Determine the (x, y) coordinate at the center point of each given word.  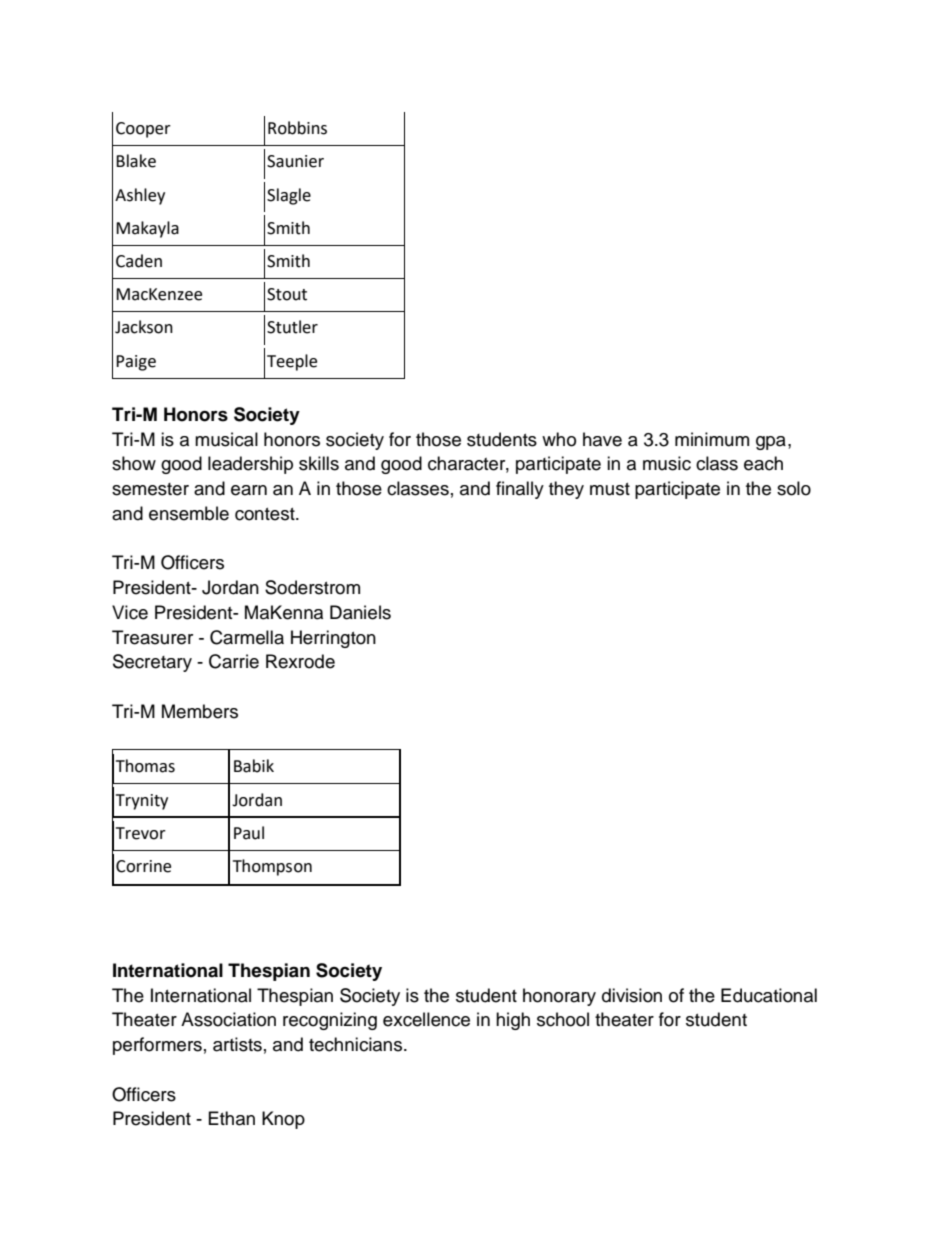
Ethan (232, 1118)
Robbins (297, 128)
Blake (136, 161)
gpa (771, 443)
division (632, 995)
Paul (249, 833)
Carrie (234, 661)
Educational (769, 995)
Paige (136, 363)
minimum (712, 439)
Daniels (360, 612)
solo (794, 488)
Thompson (272, 867)
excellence (426, 1019)
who (559, 439)
